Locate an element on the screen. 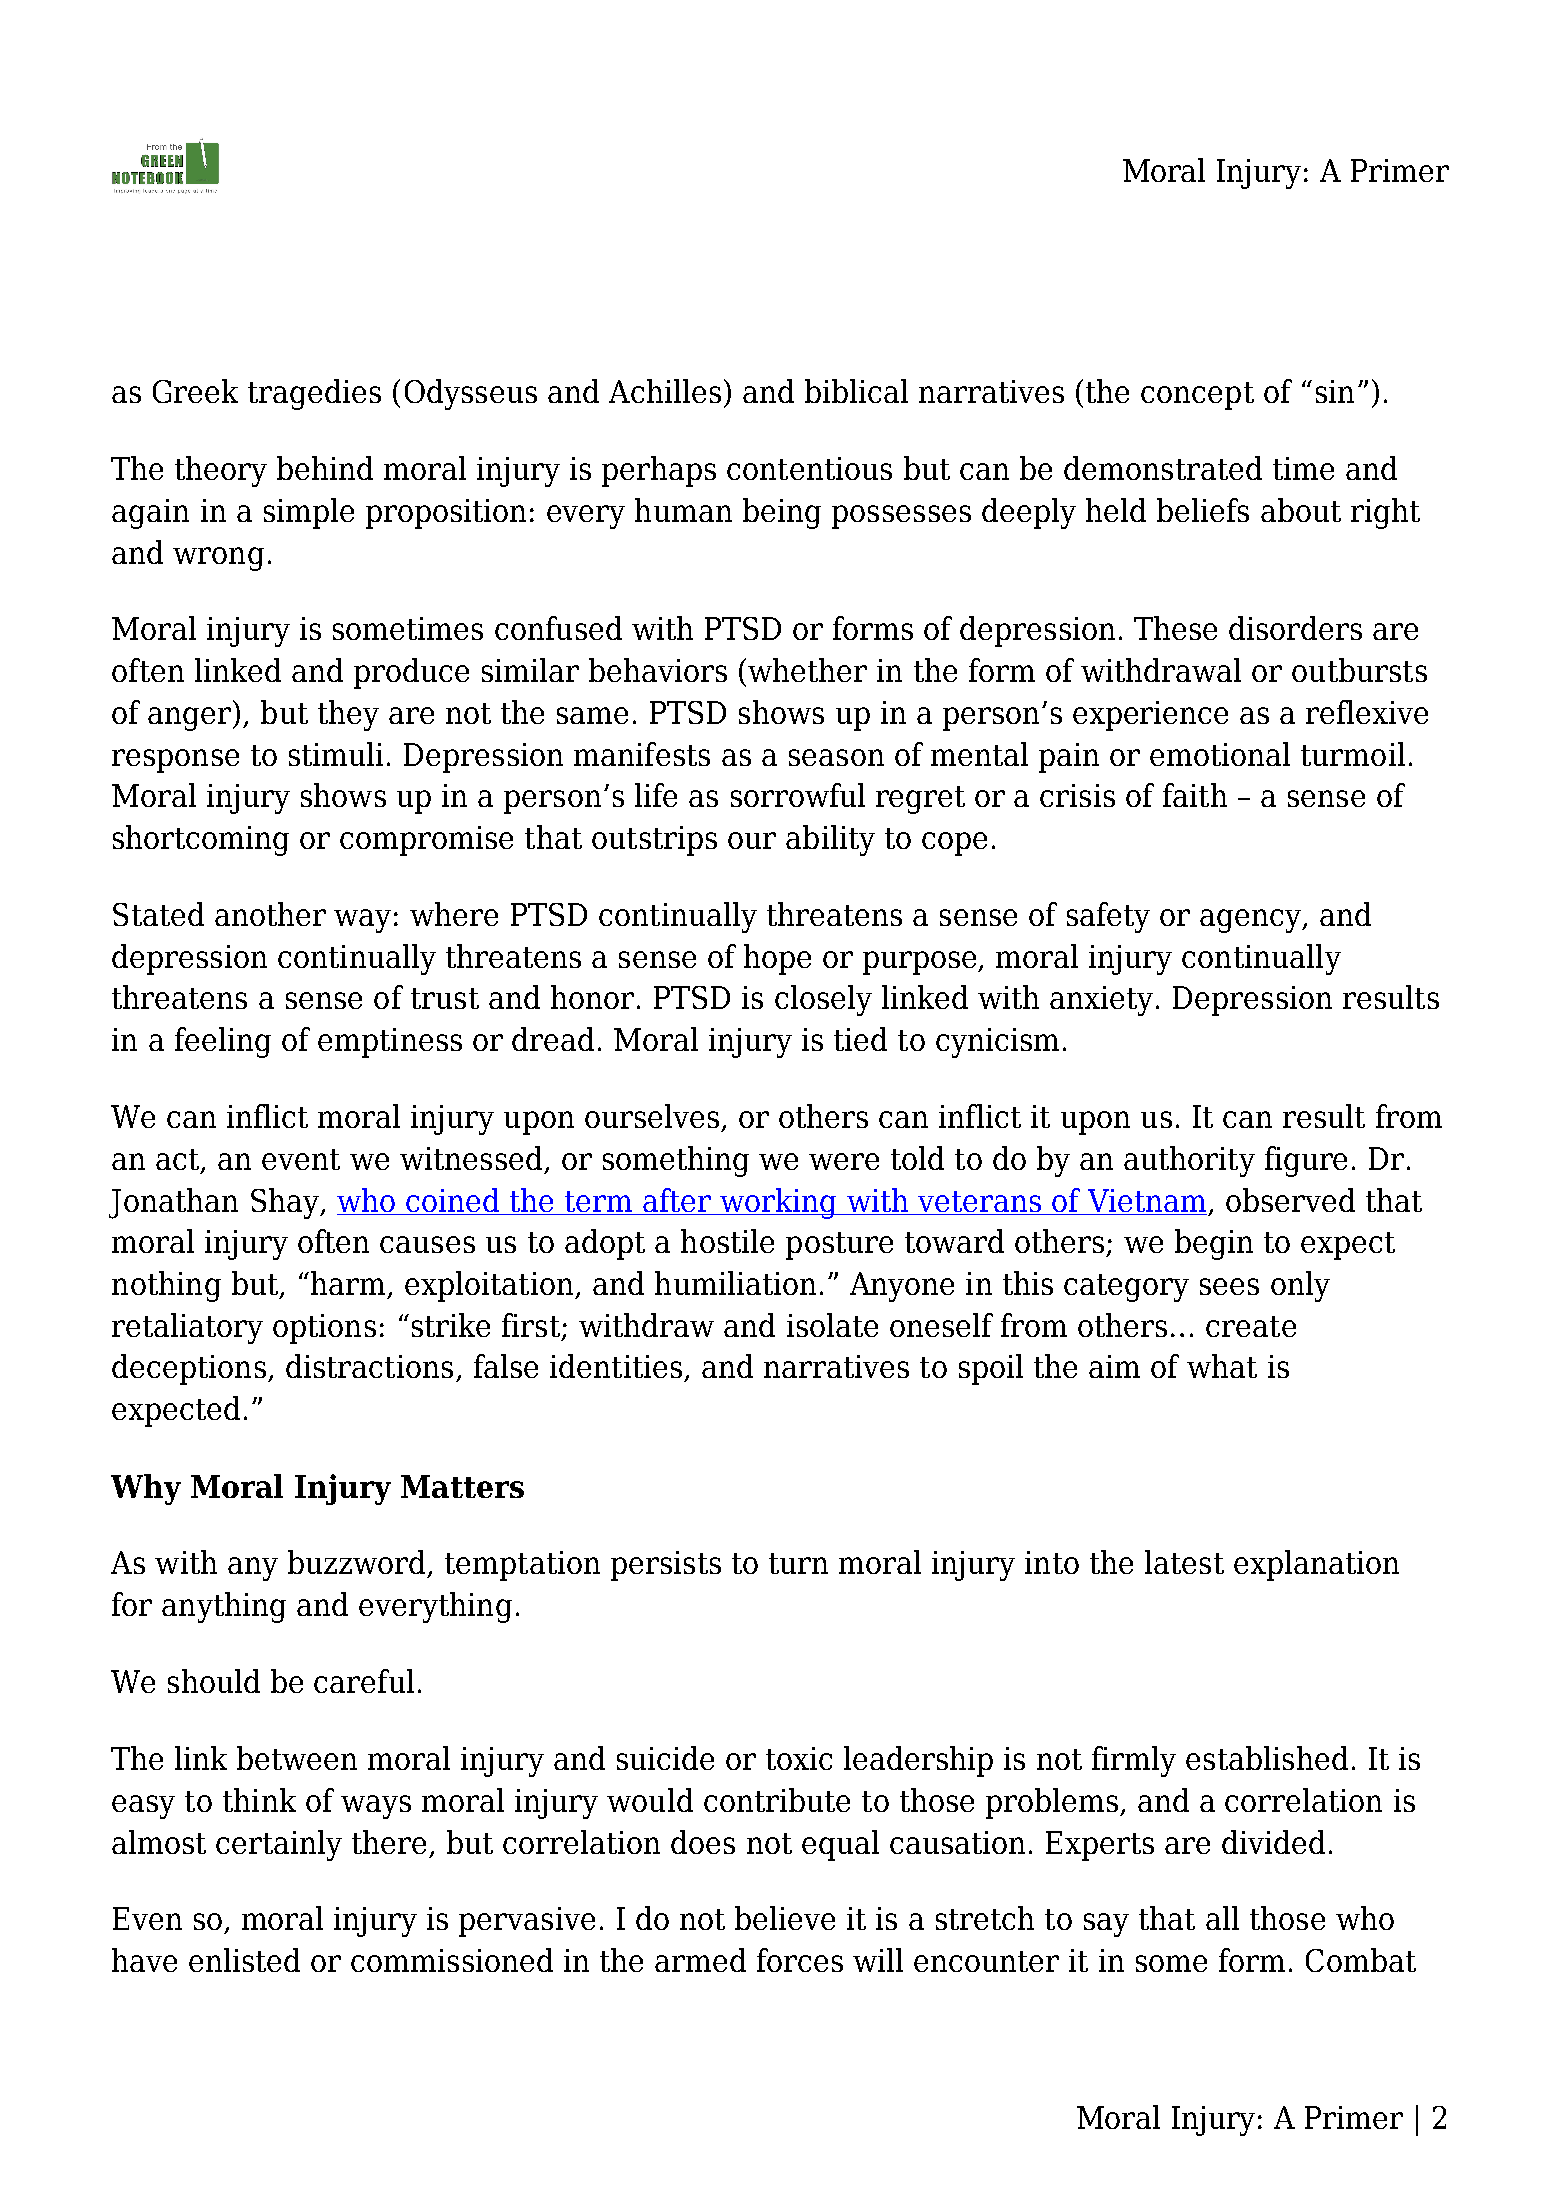 The height and width of the screenshot is (2206, 1560). buzzword is located at coordinates (356, 1562).
